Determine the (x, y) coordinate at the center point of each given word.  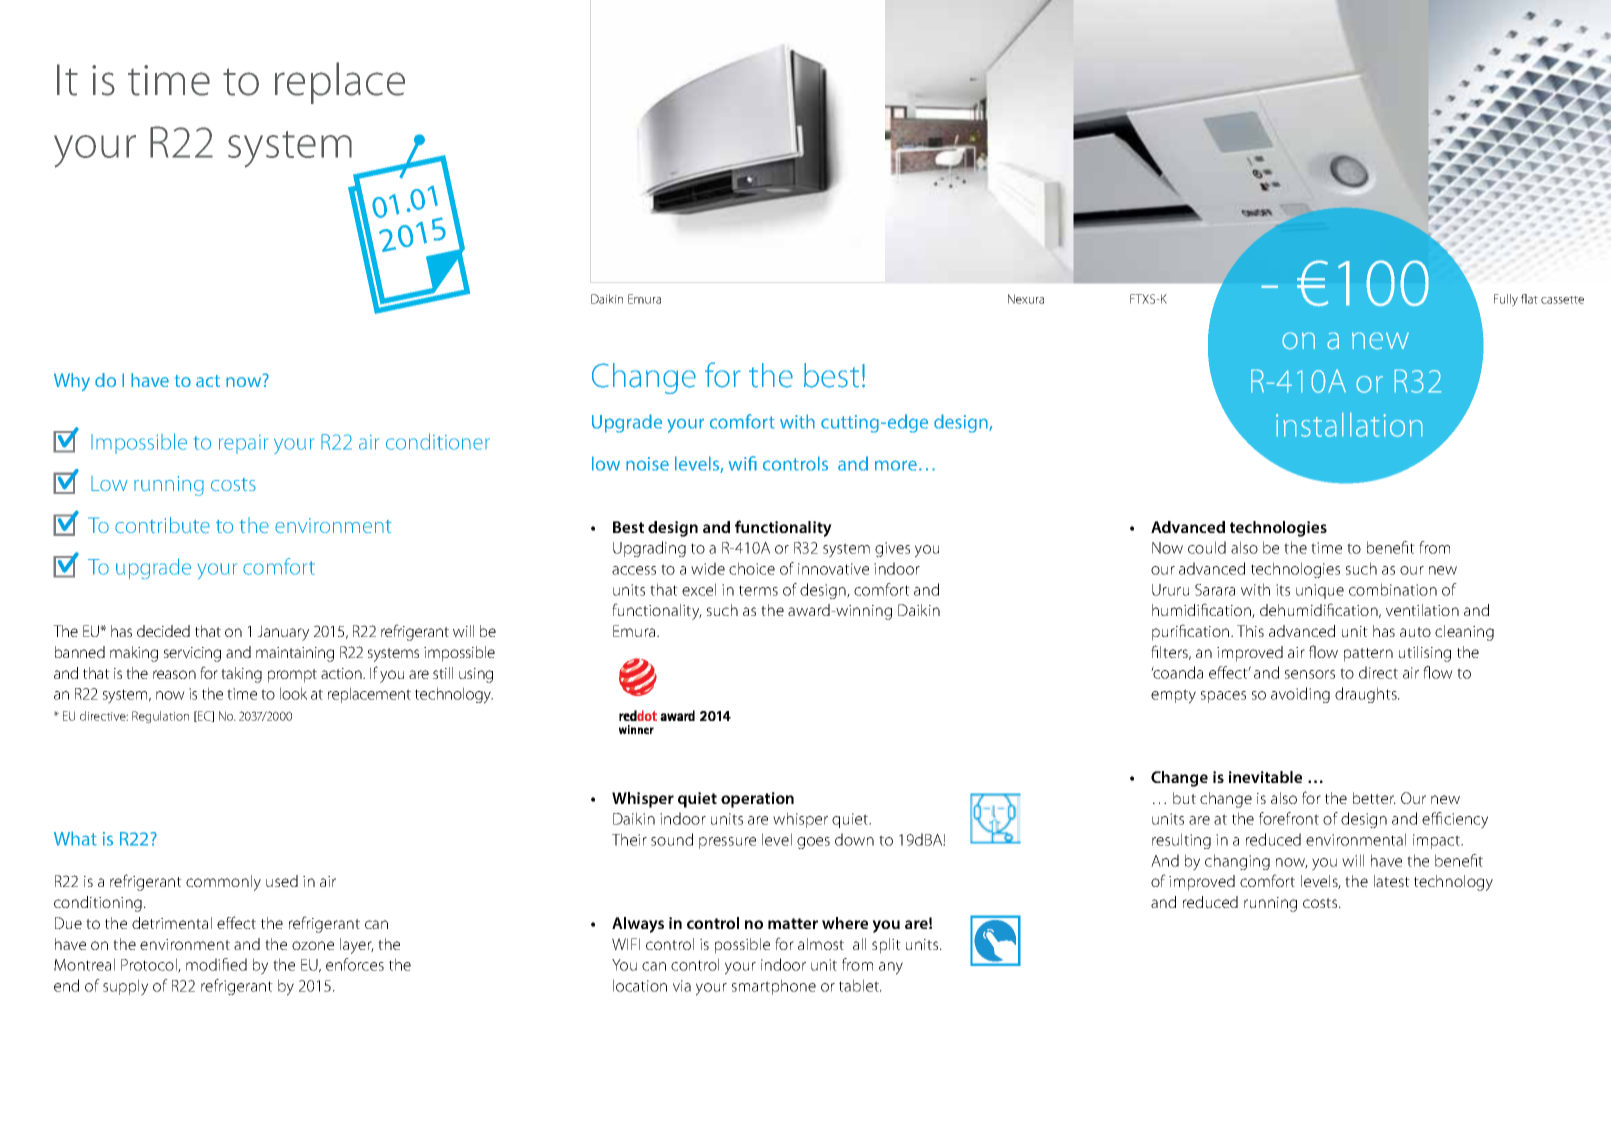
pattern (1368, 655)
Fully (1506, 300)
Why (72, 382)
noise (647, 464)
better (1374, 798)
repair (243, 444)
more (896, 465)
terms (758, 590)
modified (216, 964)
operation (757, 800)
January (283, 633)
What (75, 838)
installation (1349, 425)
